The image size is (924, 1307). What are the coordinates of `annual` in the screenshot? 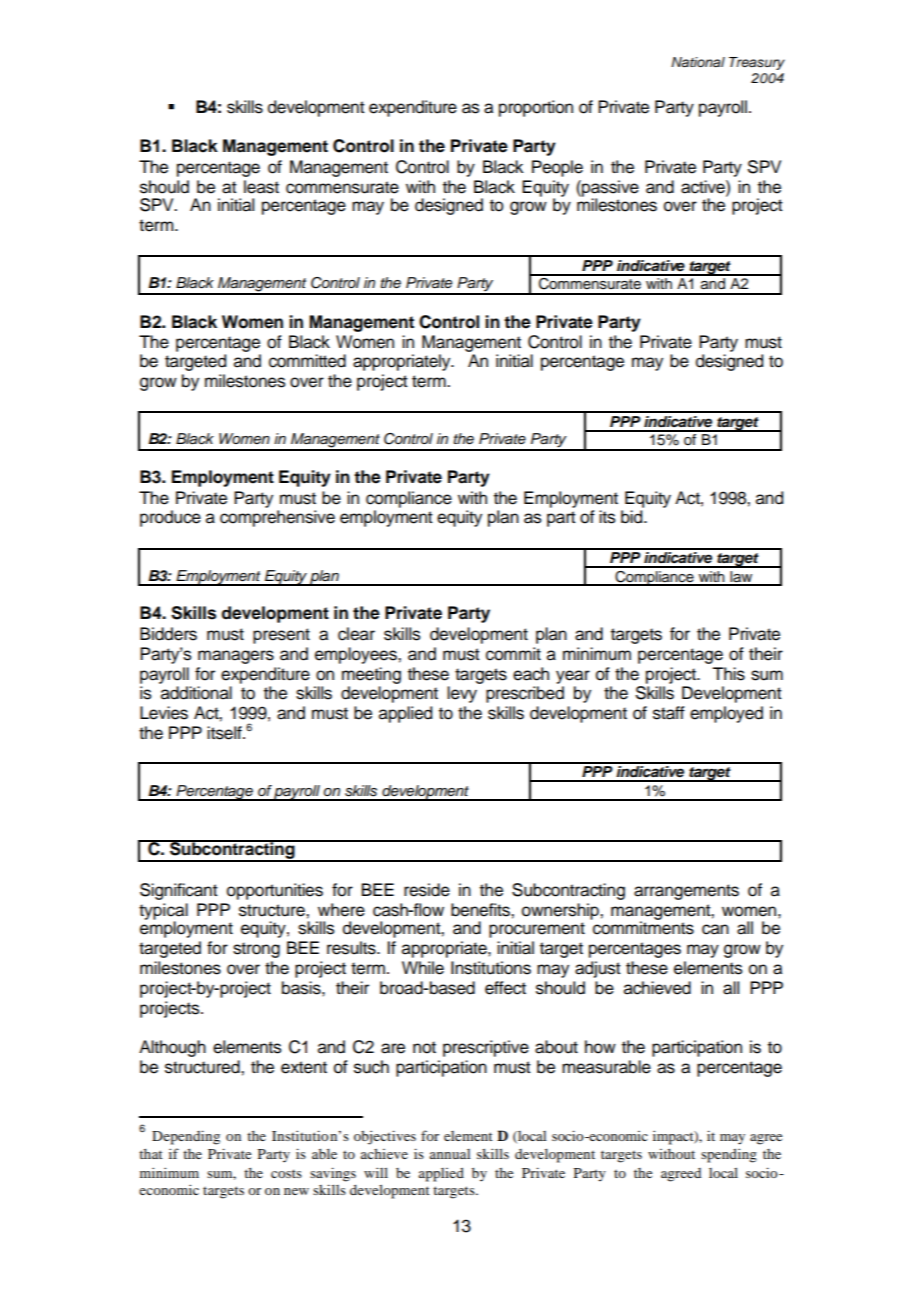 It's located at (450, 1154).
